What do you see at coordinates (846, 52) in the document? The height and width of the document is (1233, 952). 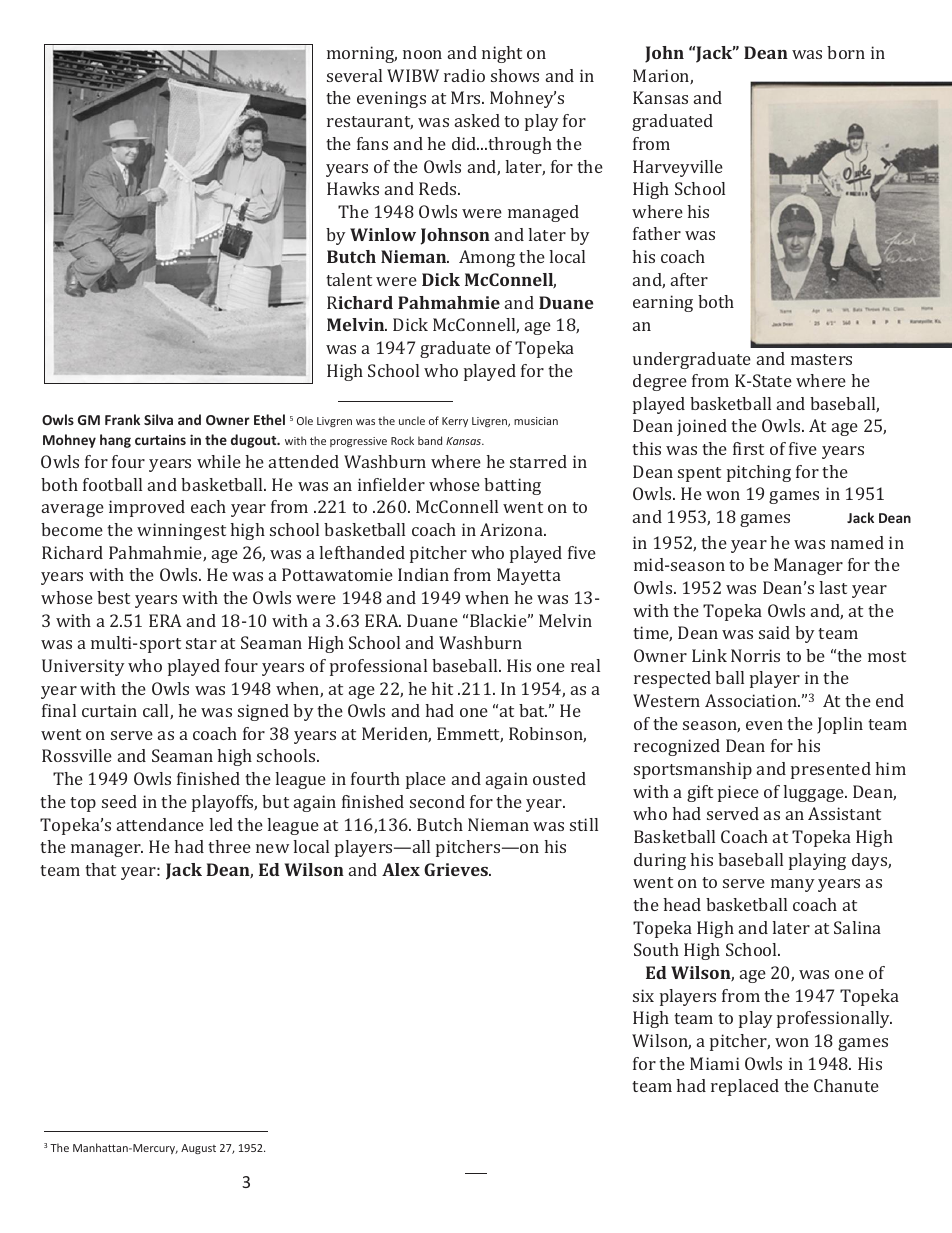 I see `born` at bounding box center [846, 52].
